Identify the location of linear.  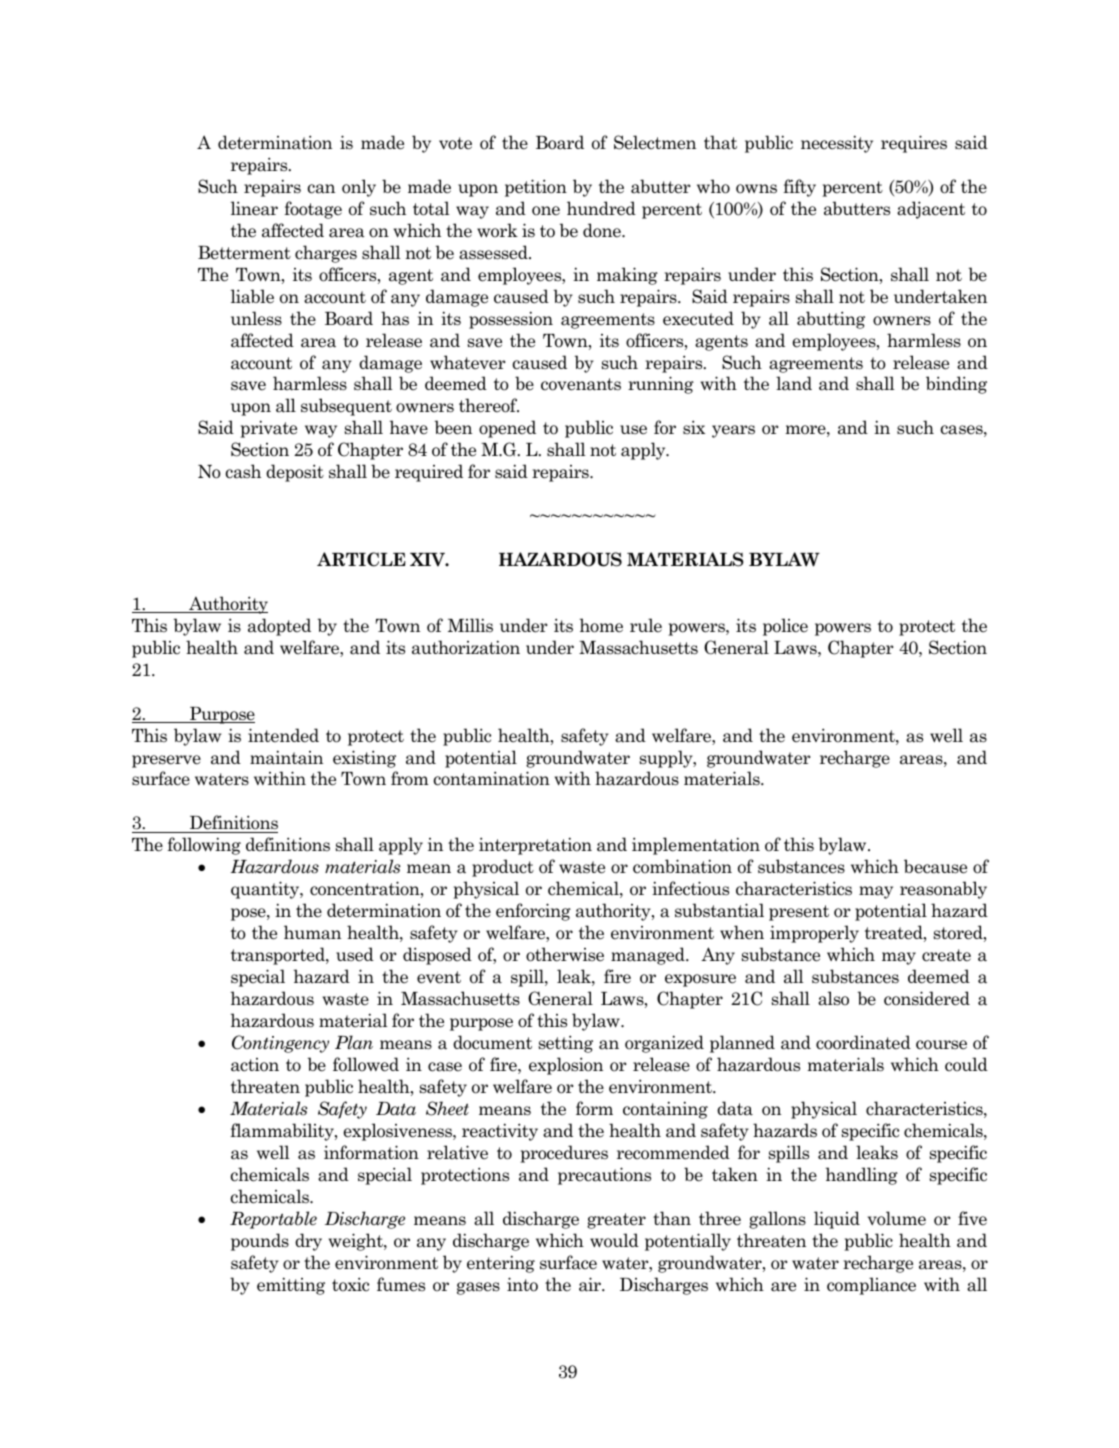
(254, 208).
